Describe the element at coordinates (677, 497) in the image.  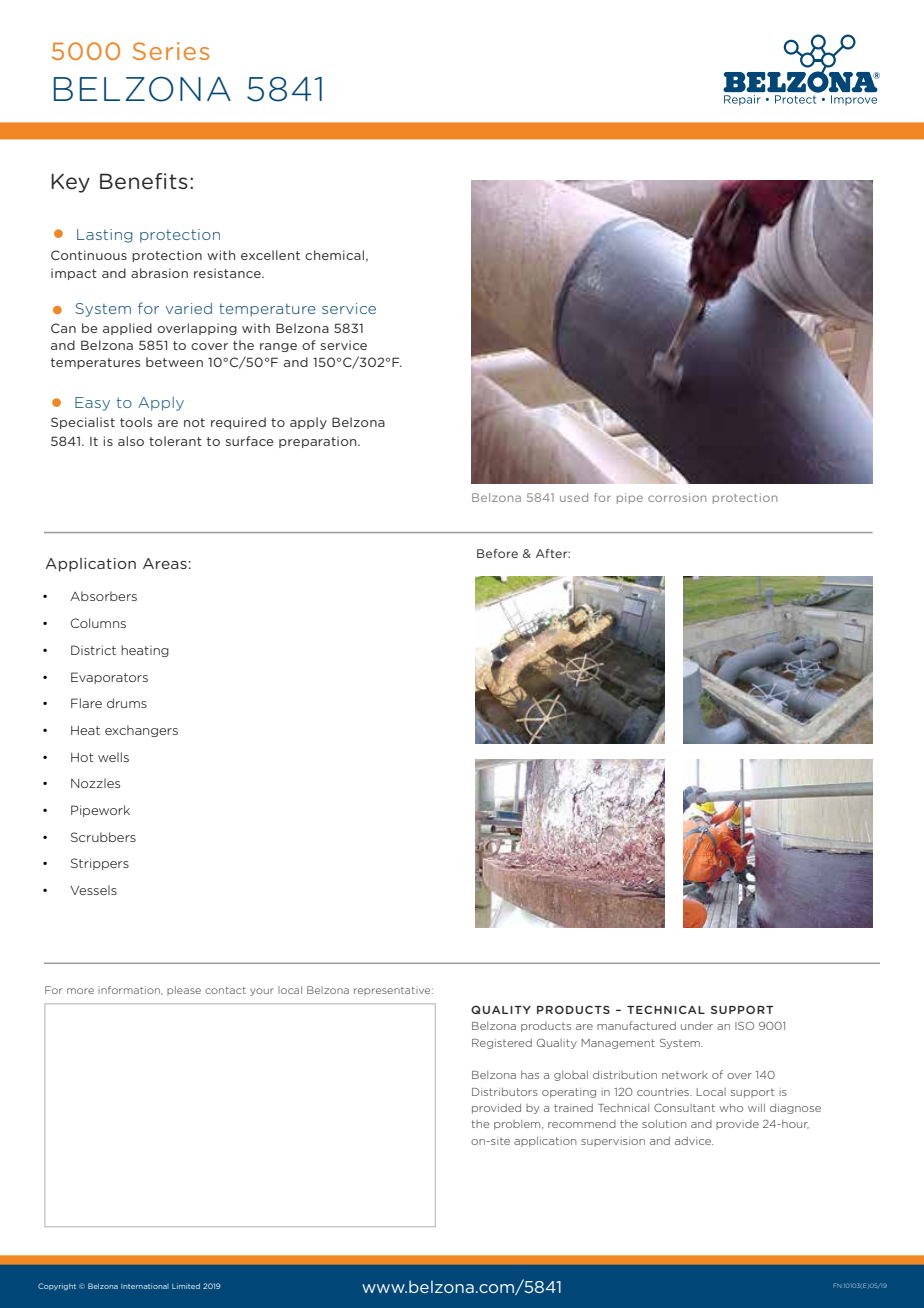
I see `corrosion` at that location.
